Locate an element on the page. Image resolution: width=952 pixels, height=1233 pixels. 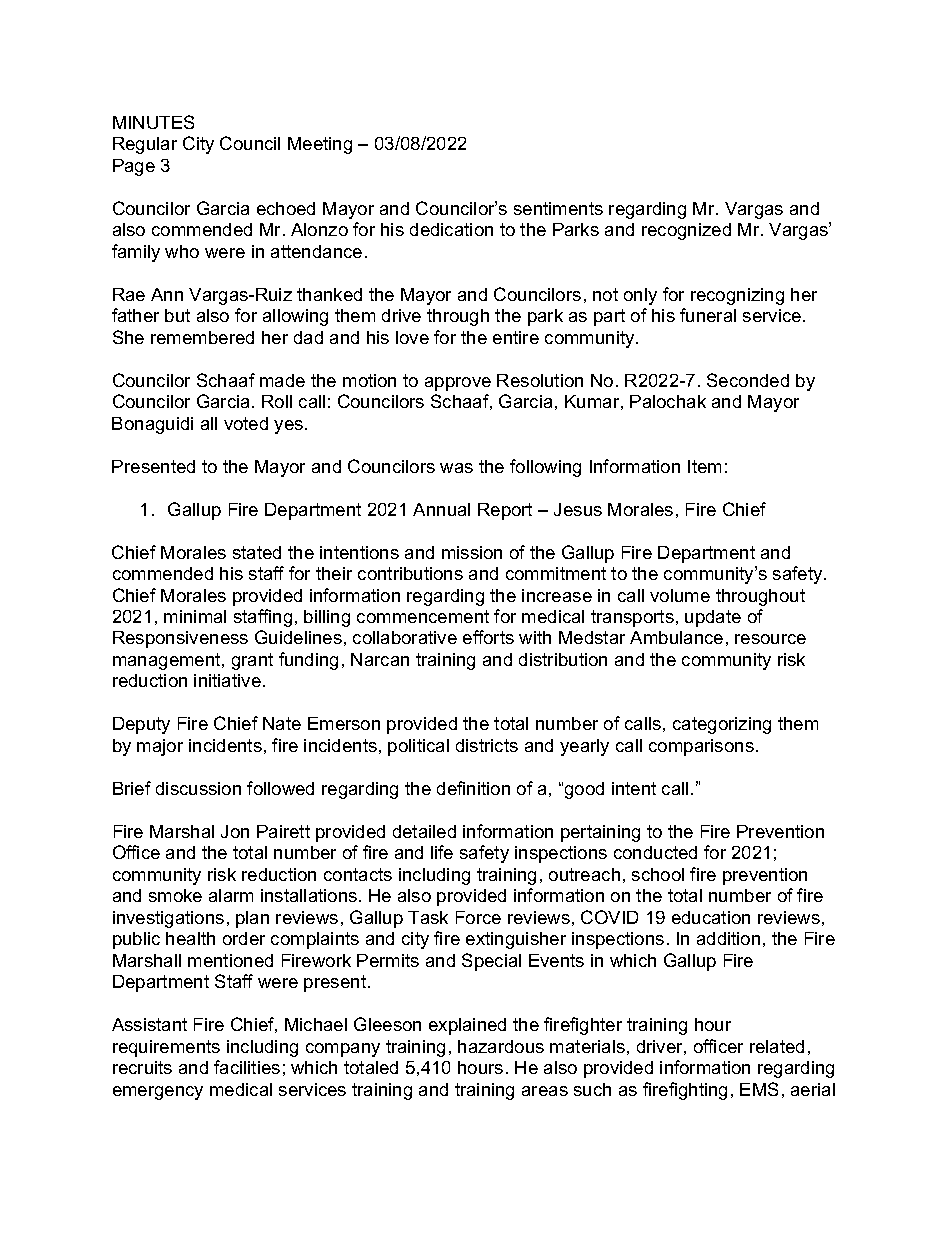
Jon is located at coordinates (235, 831).
